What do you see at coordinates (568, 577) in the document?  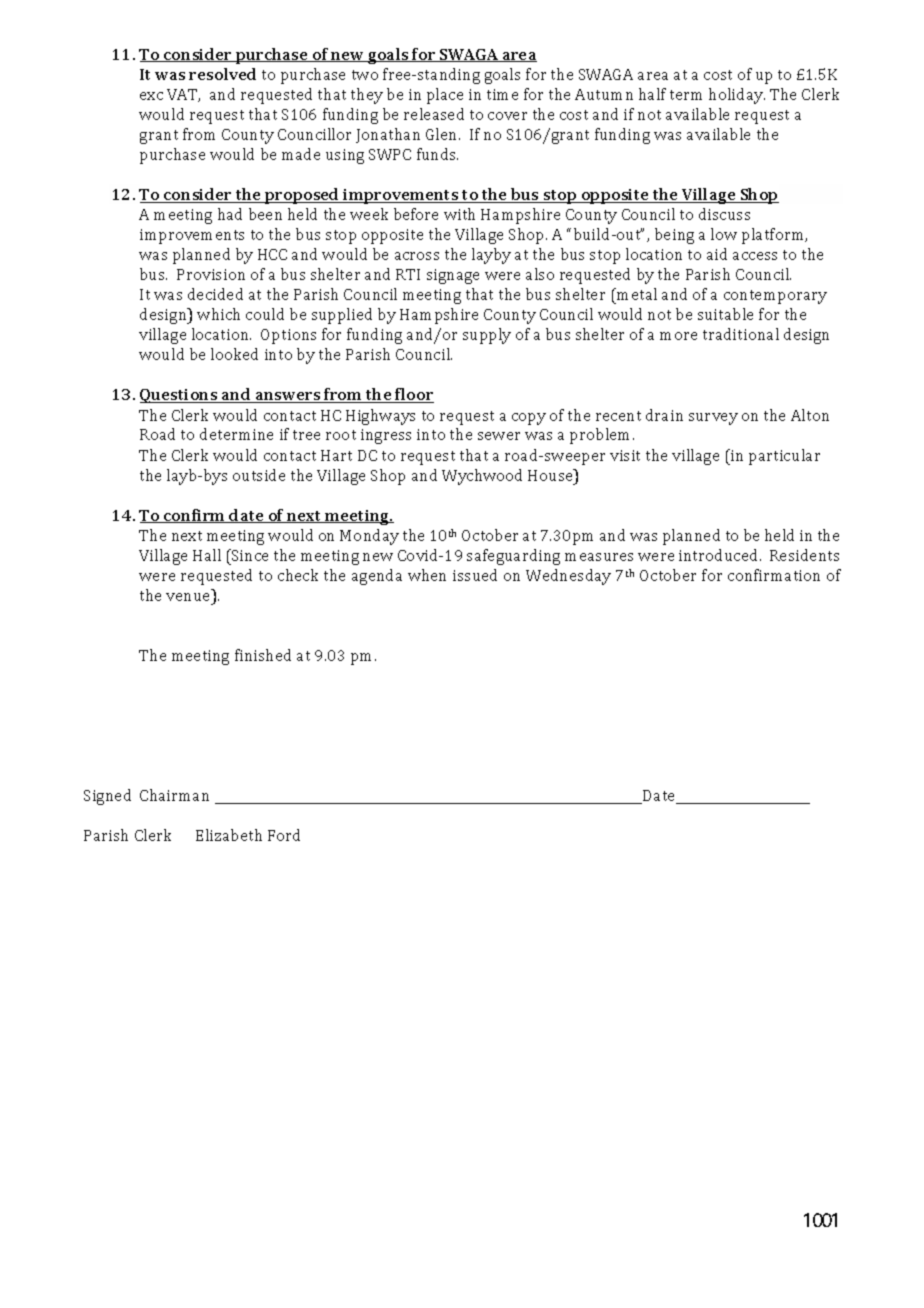 I see `Wednesday` at bounding box center [568, 577].
